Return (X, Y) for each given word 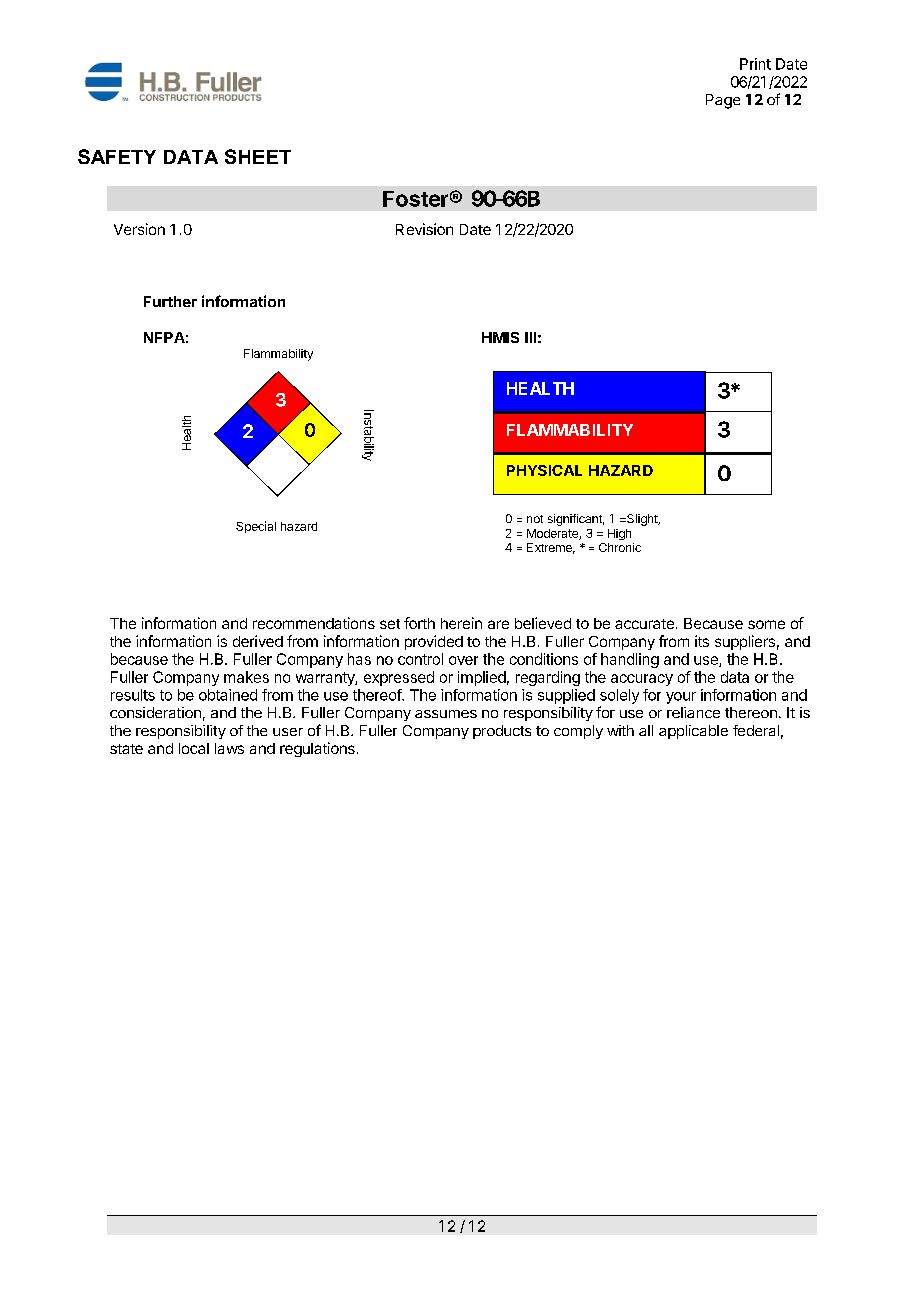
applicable (693, 732)
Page (723, 101)
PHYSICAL (544, 470)
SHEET (258, 156)
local (194, 748)
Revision (424, 229)
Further (170, 301)
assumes (446, 714)
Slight (642, 520)
